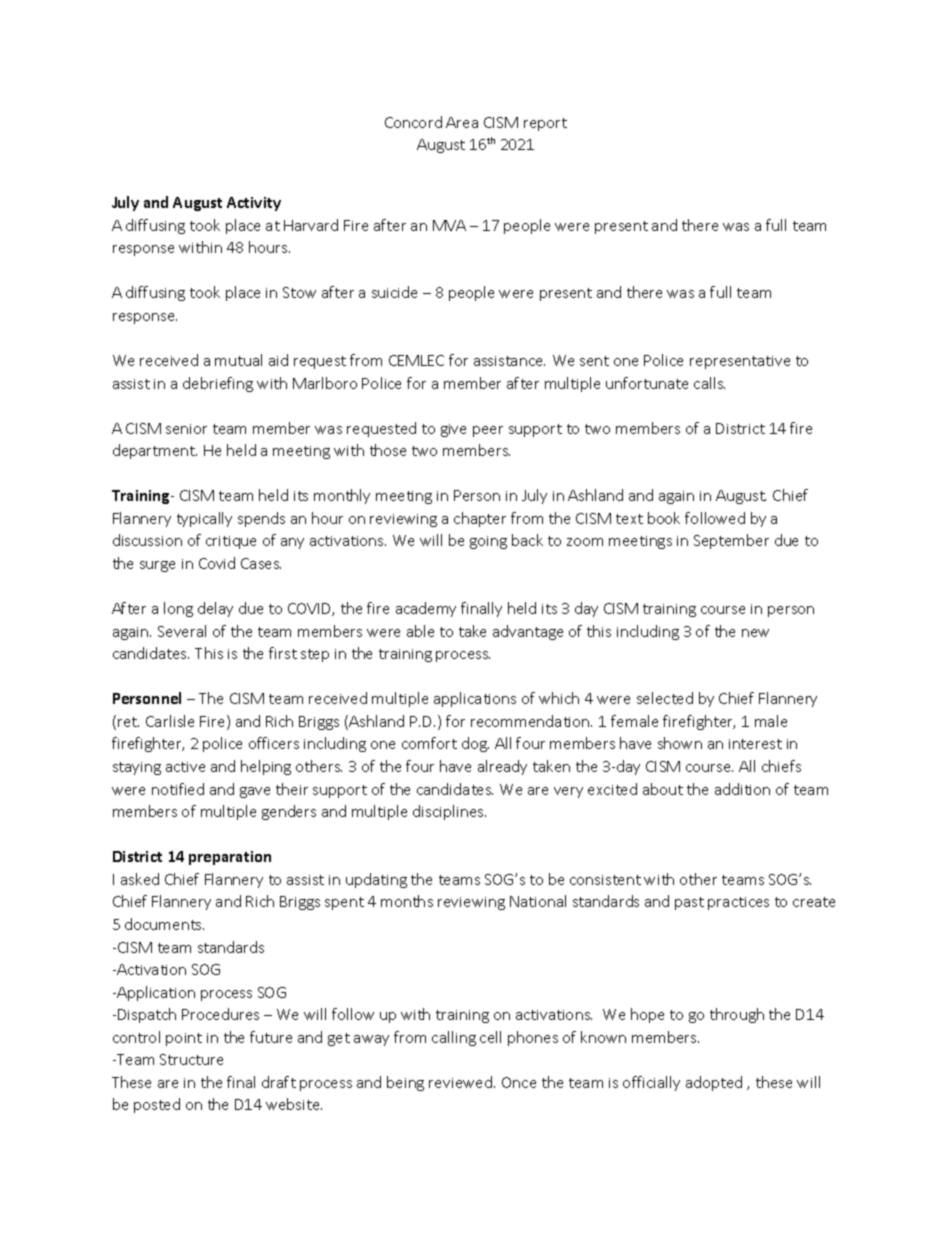 The height and width of the screenshot is (1233, 952). I want to click on Activity, so click(254, 204).
